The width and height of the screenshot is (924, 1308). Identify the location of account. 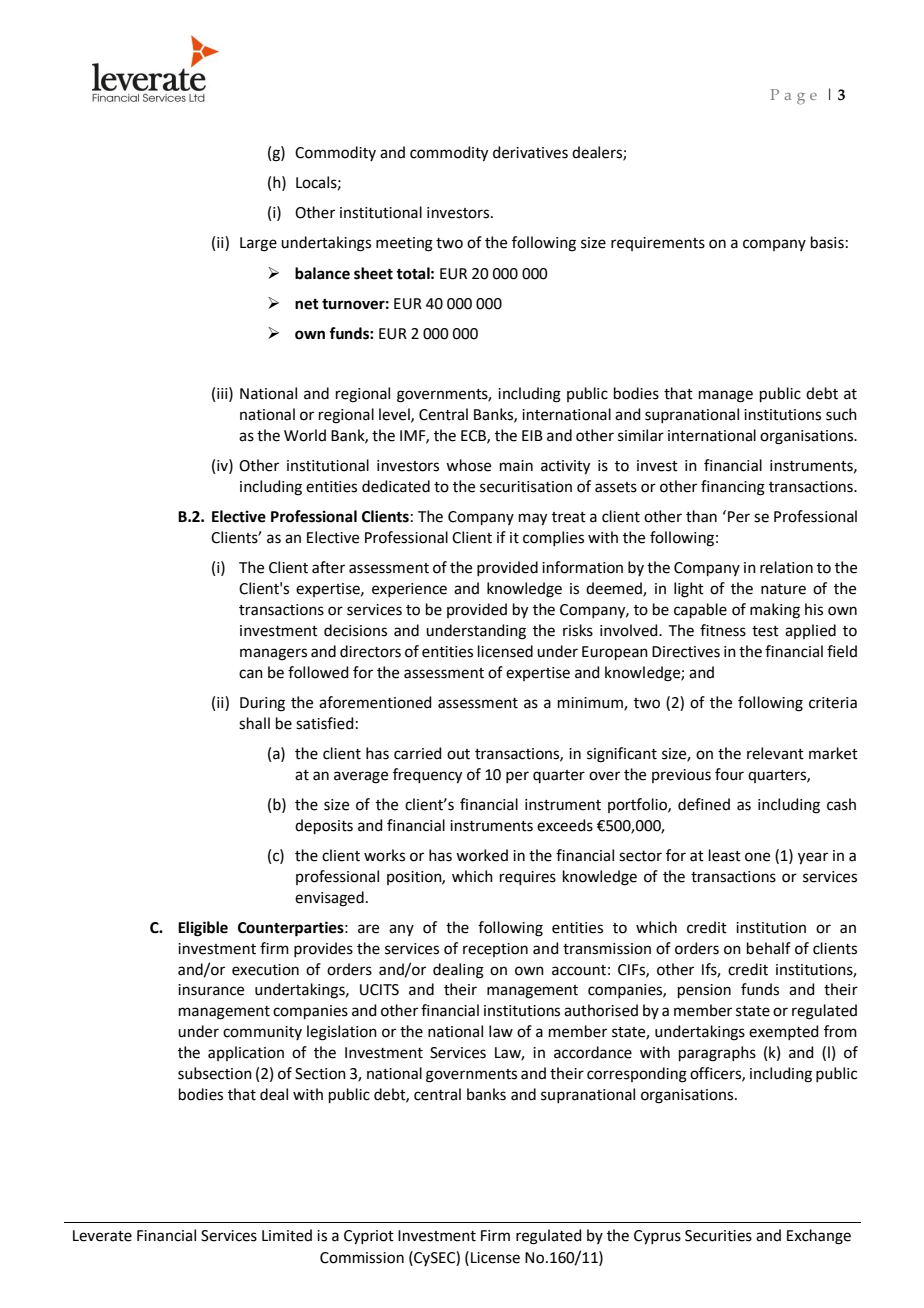
(579, 970).
